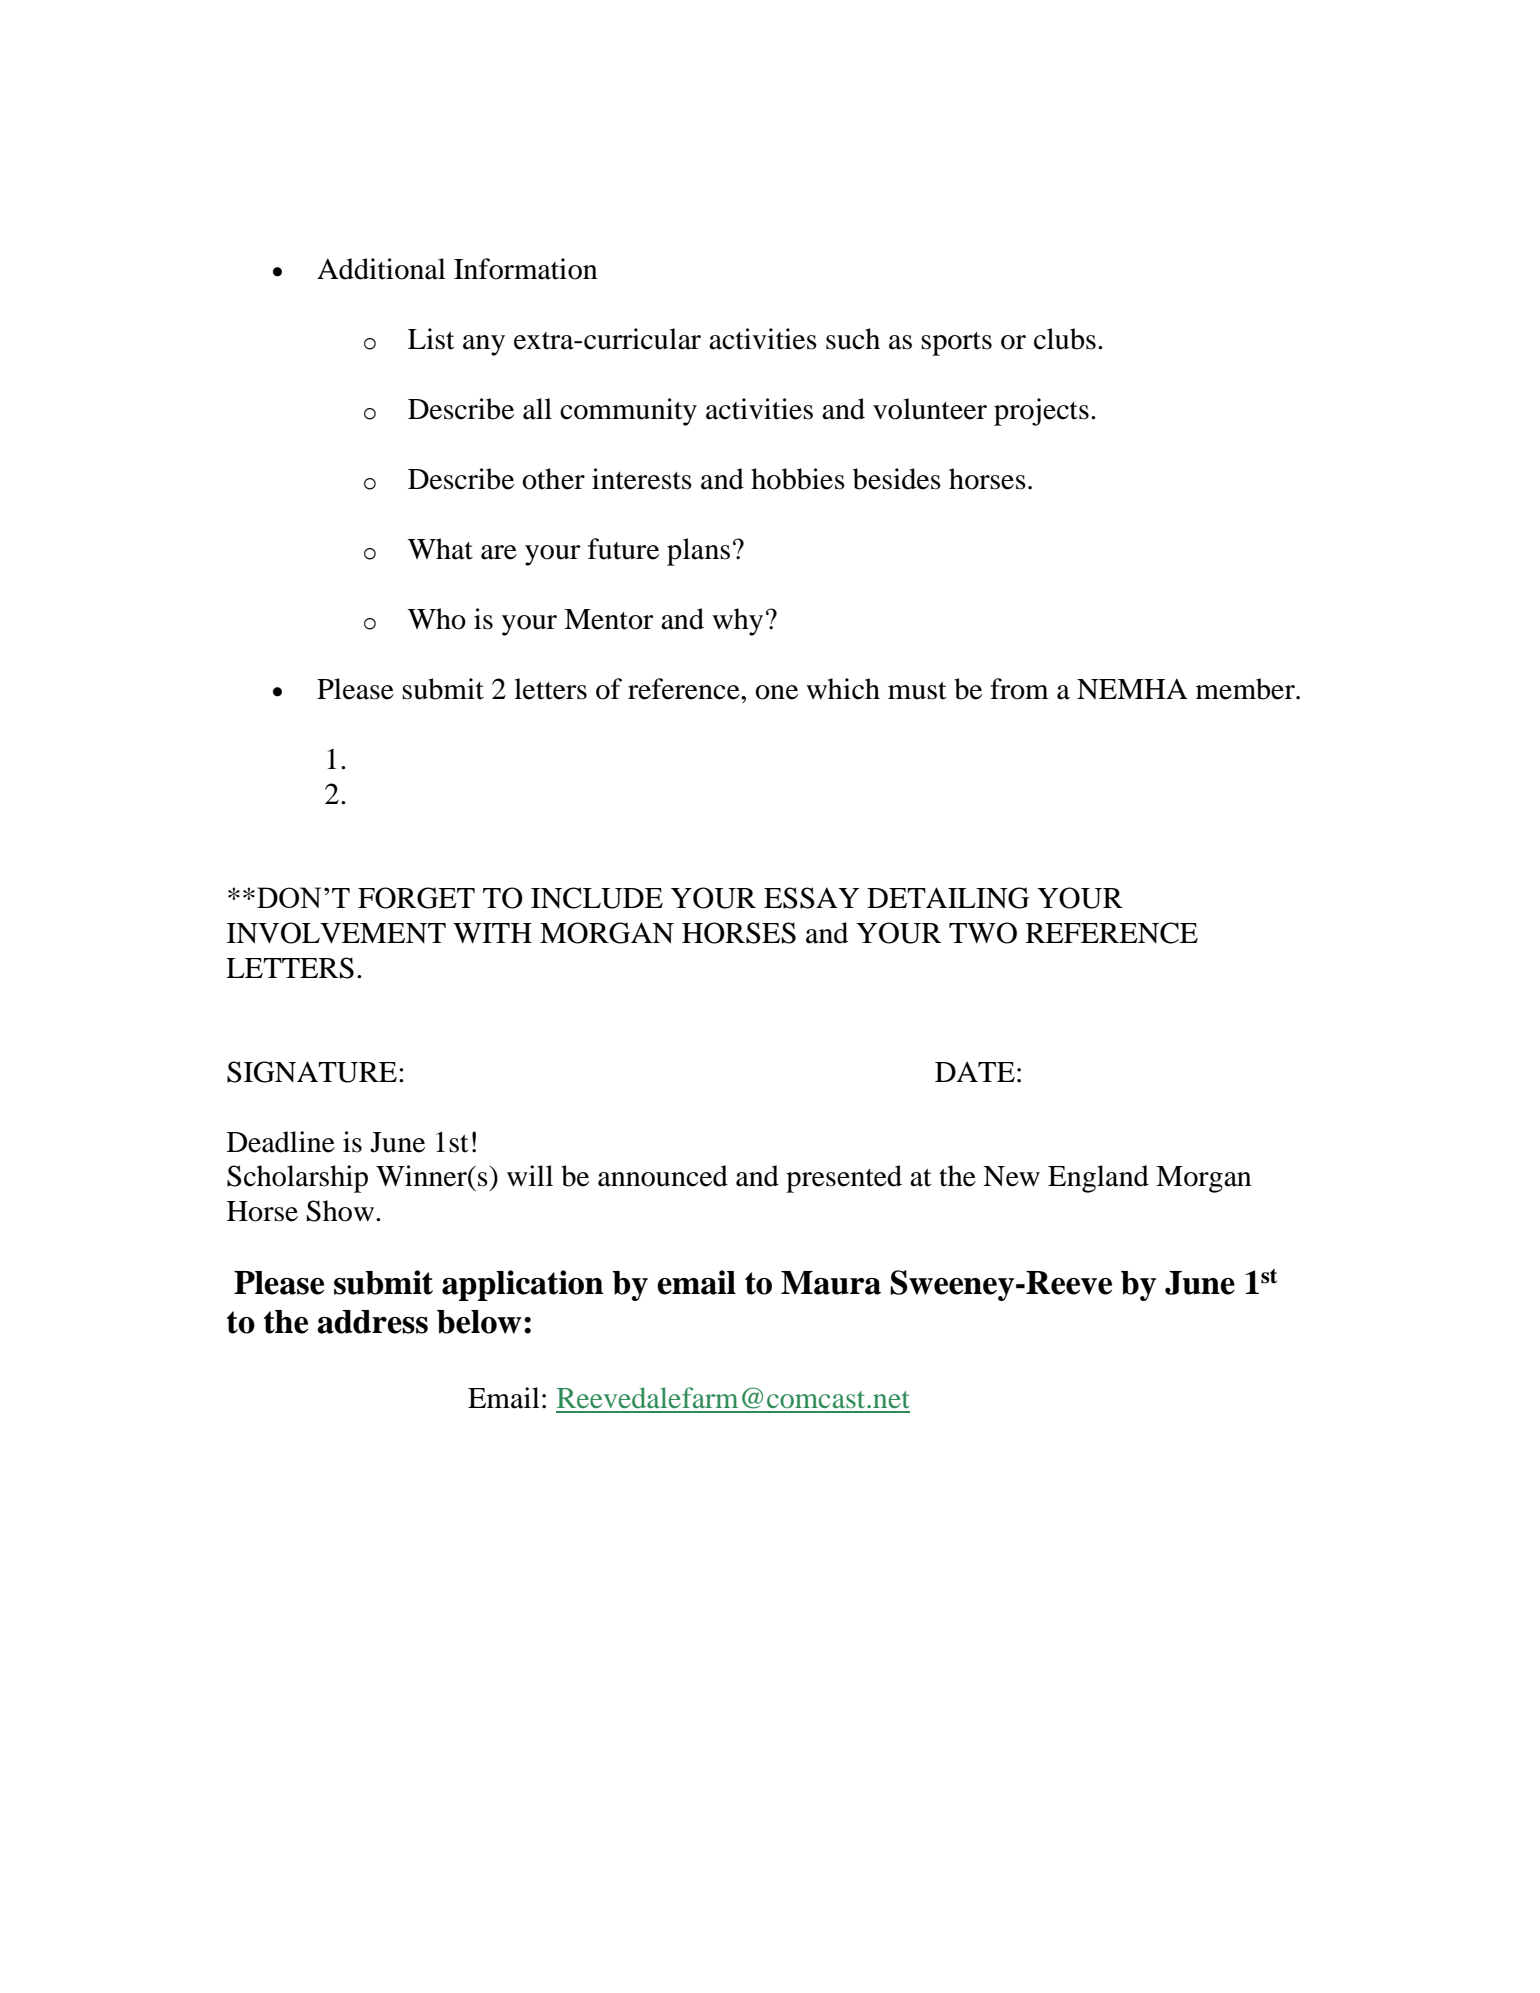 This page has height=1993, width=1540. Describe the element at coordinates (1065, 339) in the page. I see `clubs` at that location.
